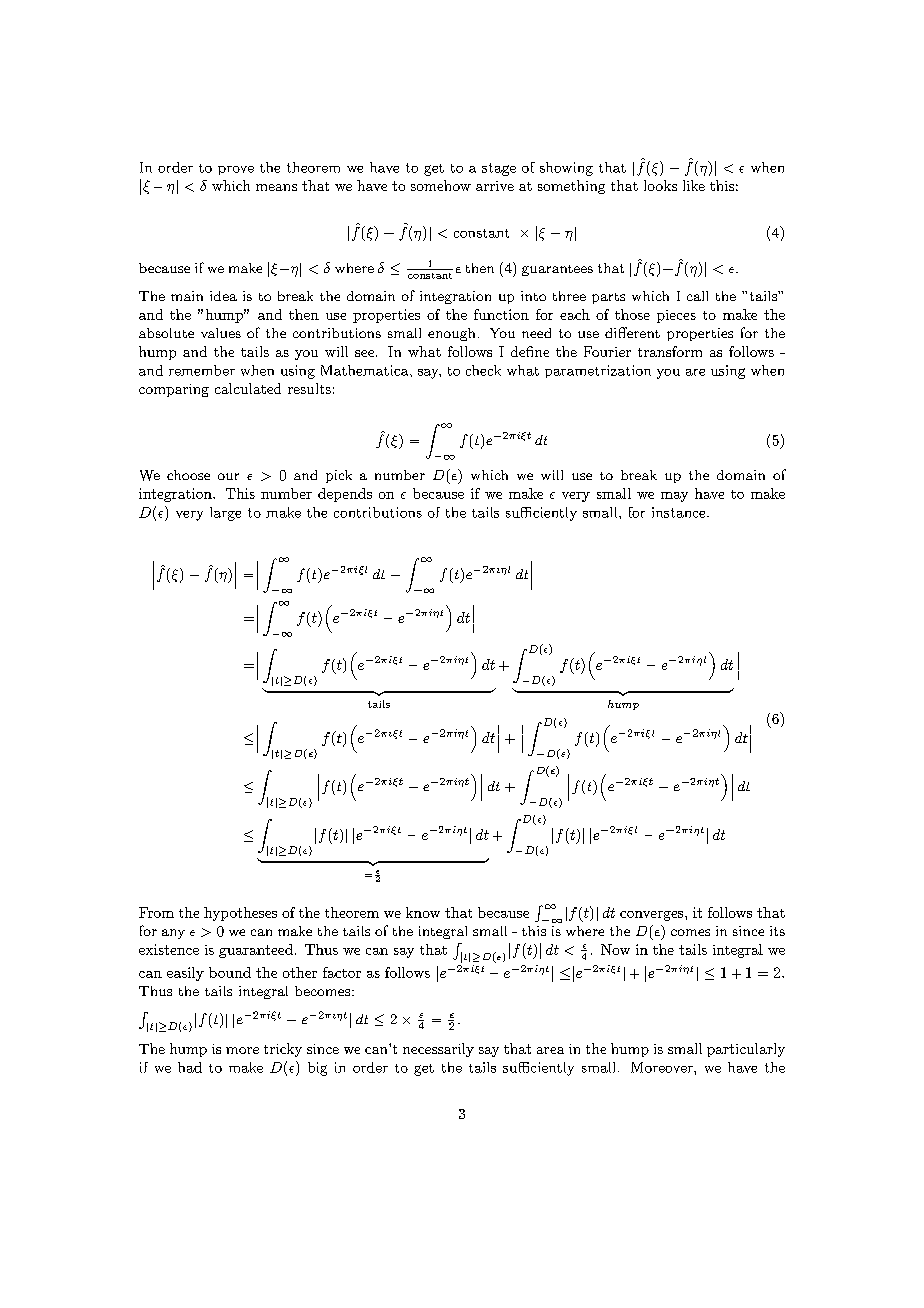 The width and height of the document is (924, 1308). I want to click on know, so click(423, 912).
